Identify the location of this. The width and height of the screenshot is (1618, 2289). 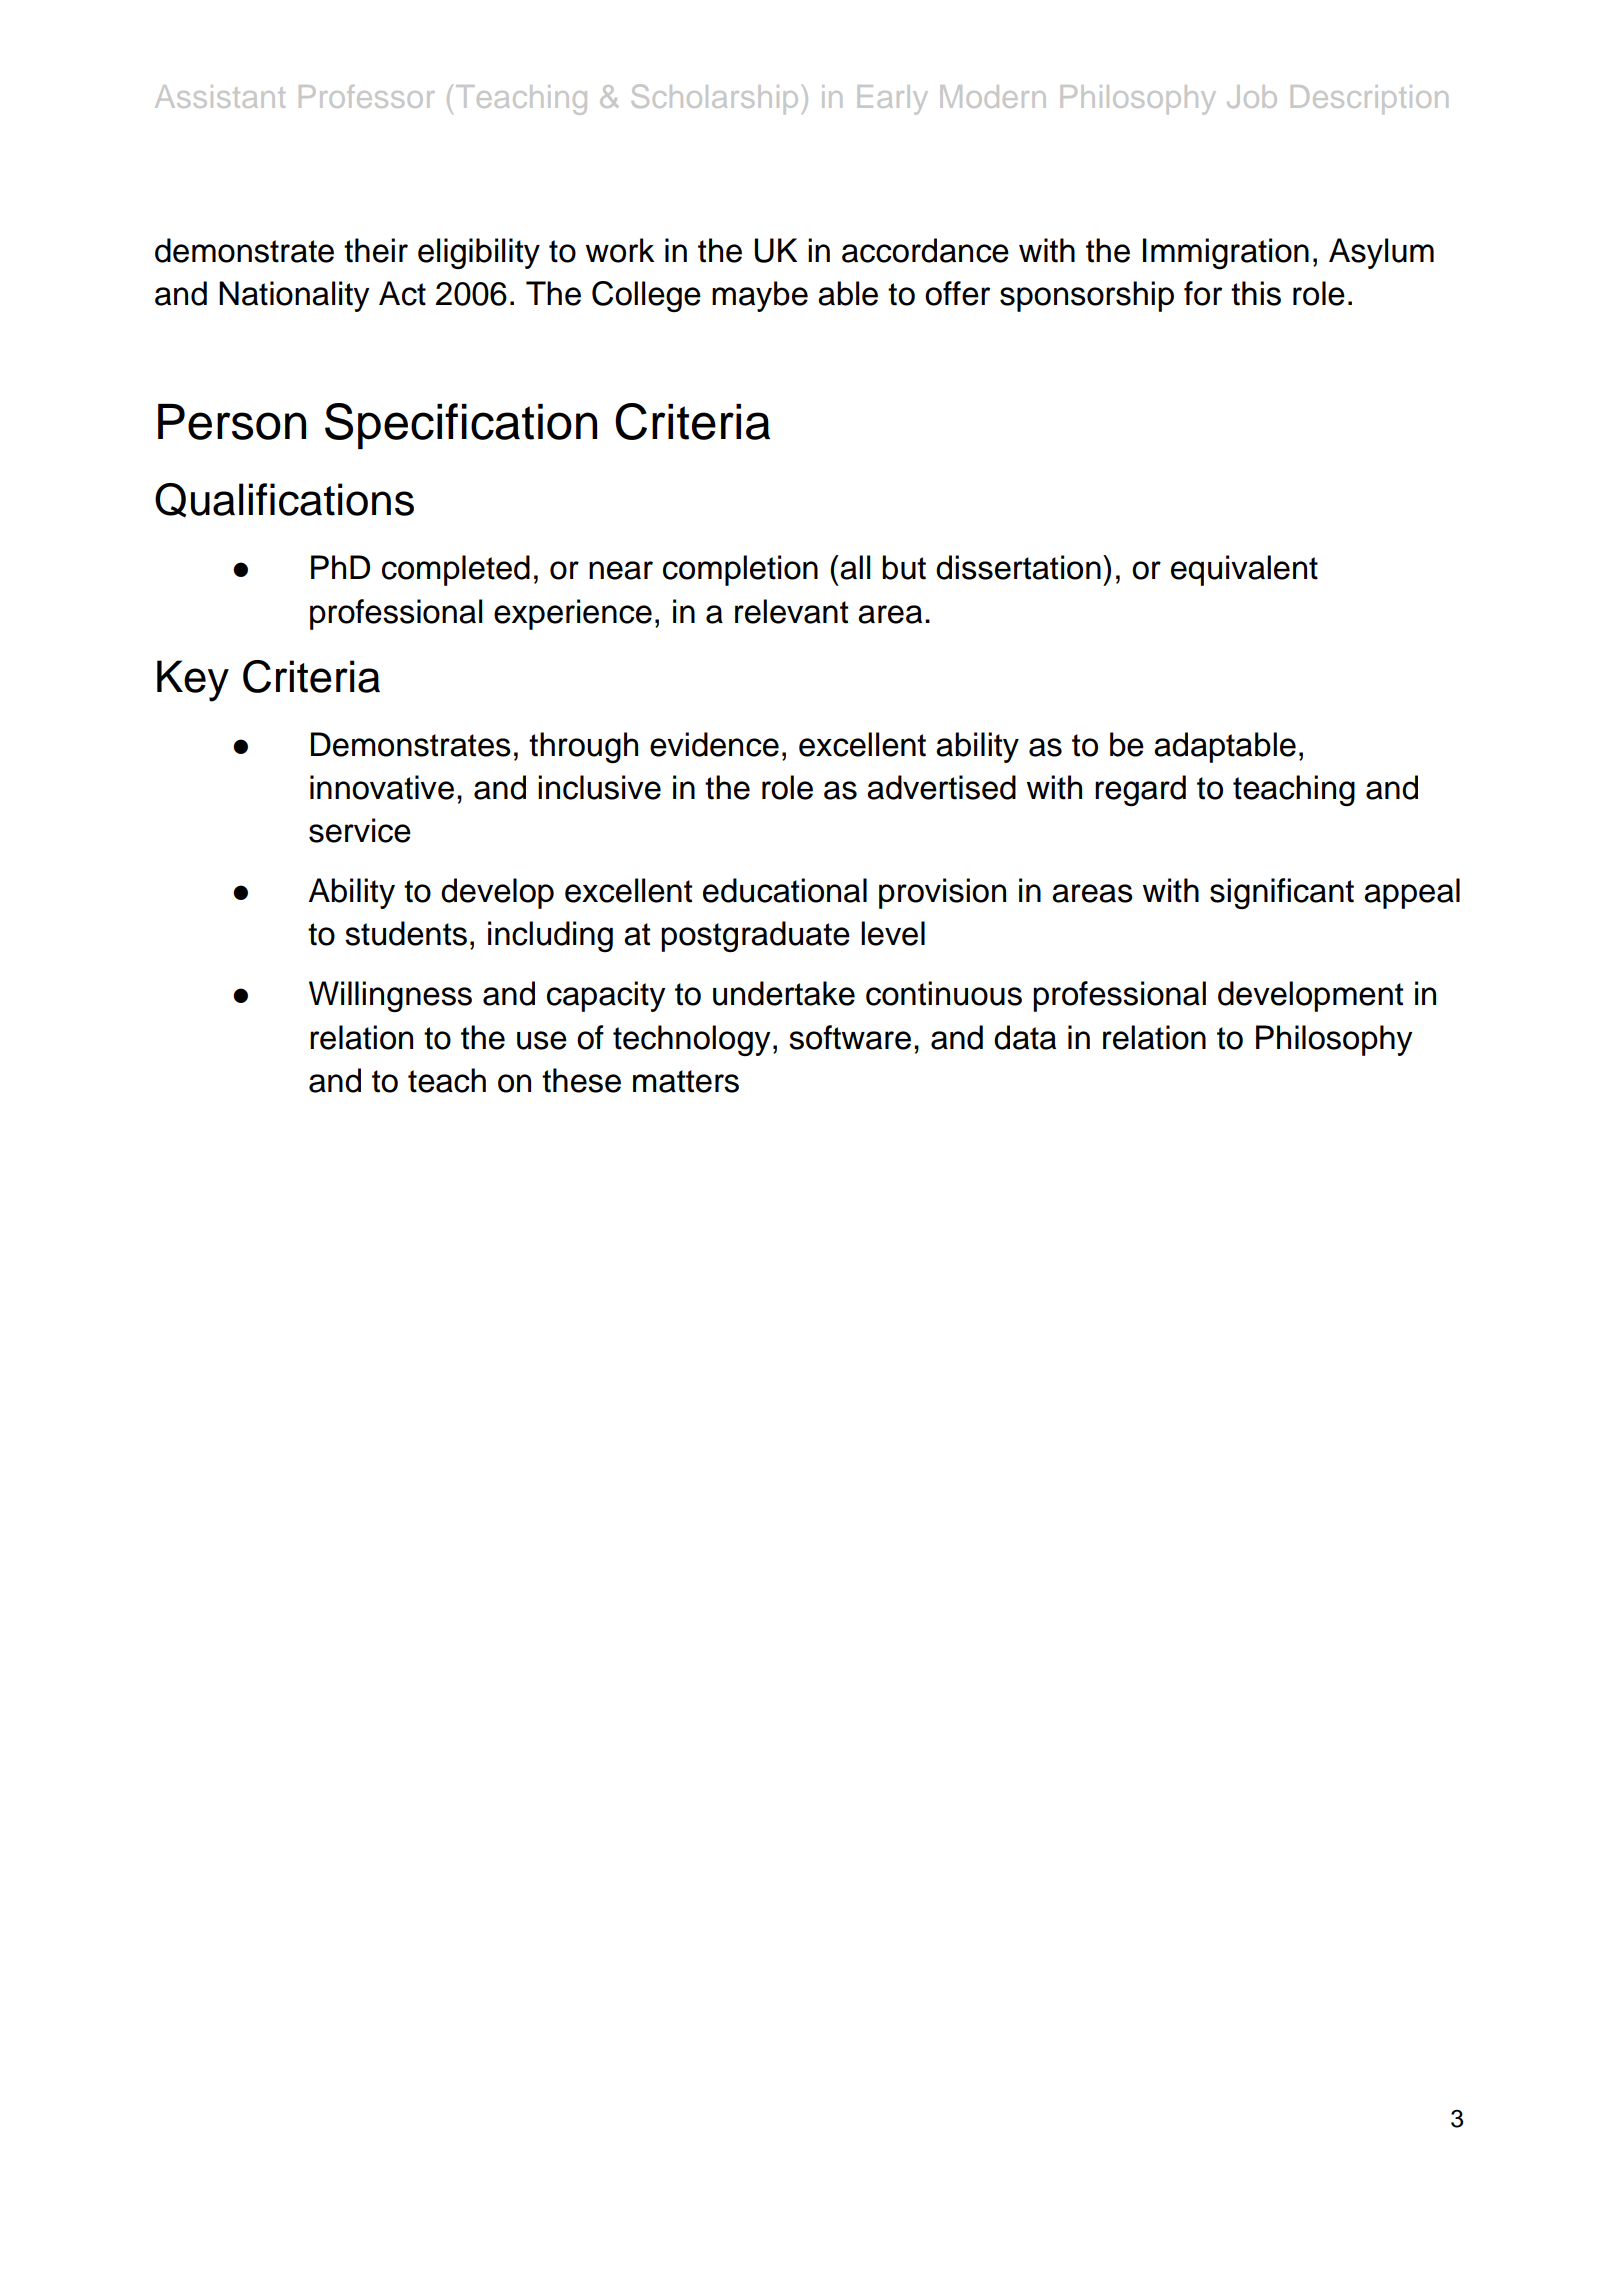
(1256, 293).
